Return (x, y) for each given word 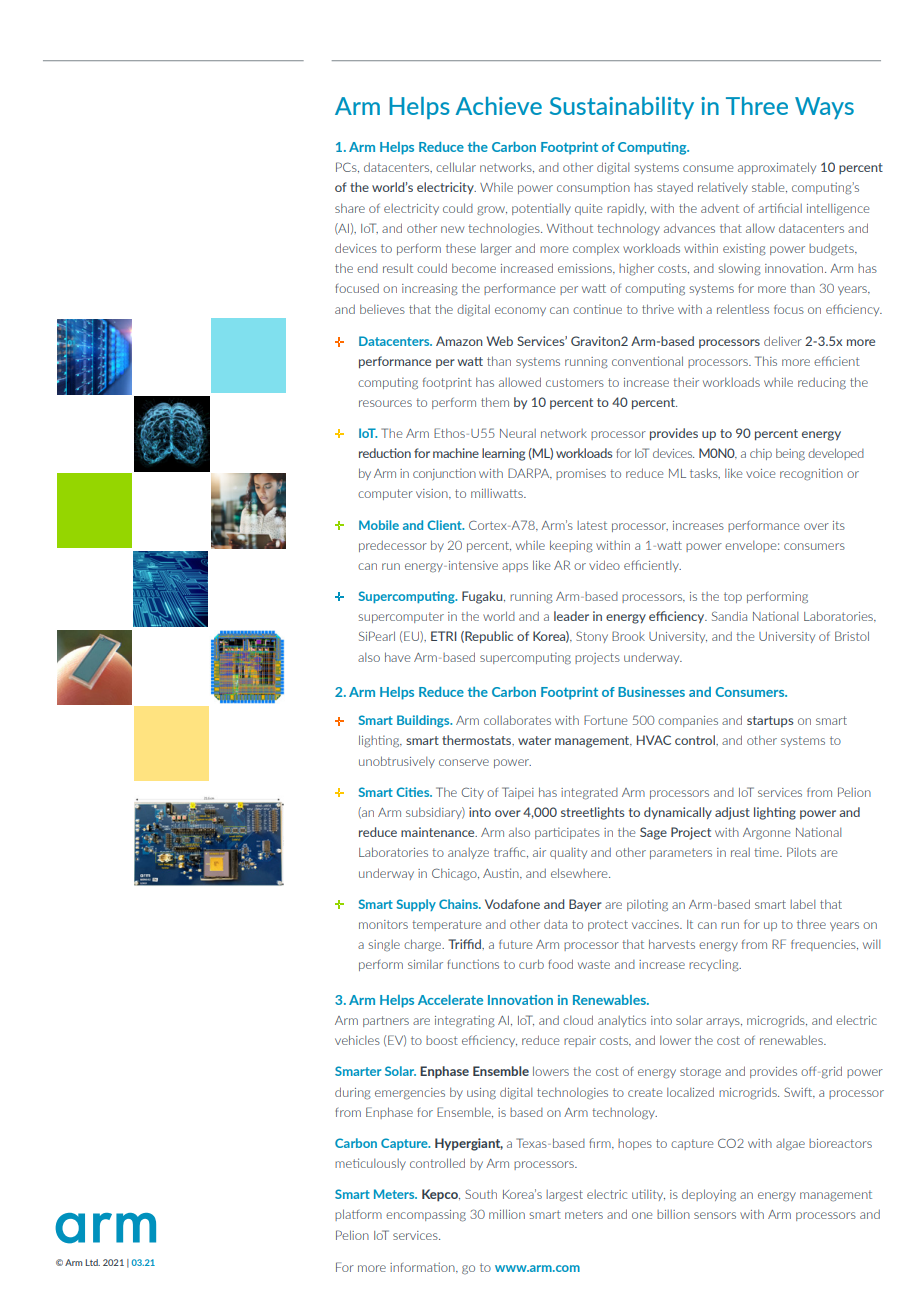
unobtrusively (397, 762)
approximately (777, 168)
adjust (732, 813)
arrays (724, 1022)
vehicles (357, 1040)
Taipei (518, 793)
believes (382, 309)
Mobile (379, 525)
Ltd (92, 1262)
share (350, 208)
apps (515, 567)
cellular (456, 167)
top (733, 597)
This (766, 361)
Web (500, 341)
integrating (465, 1021)
